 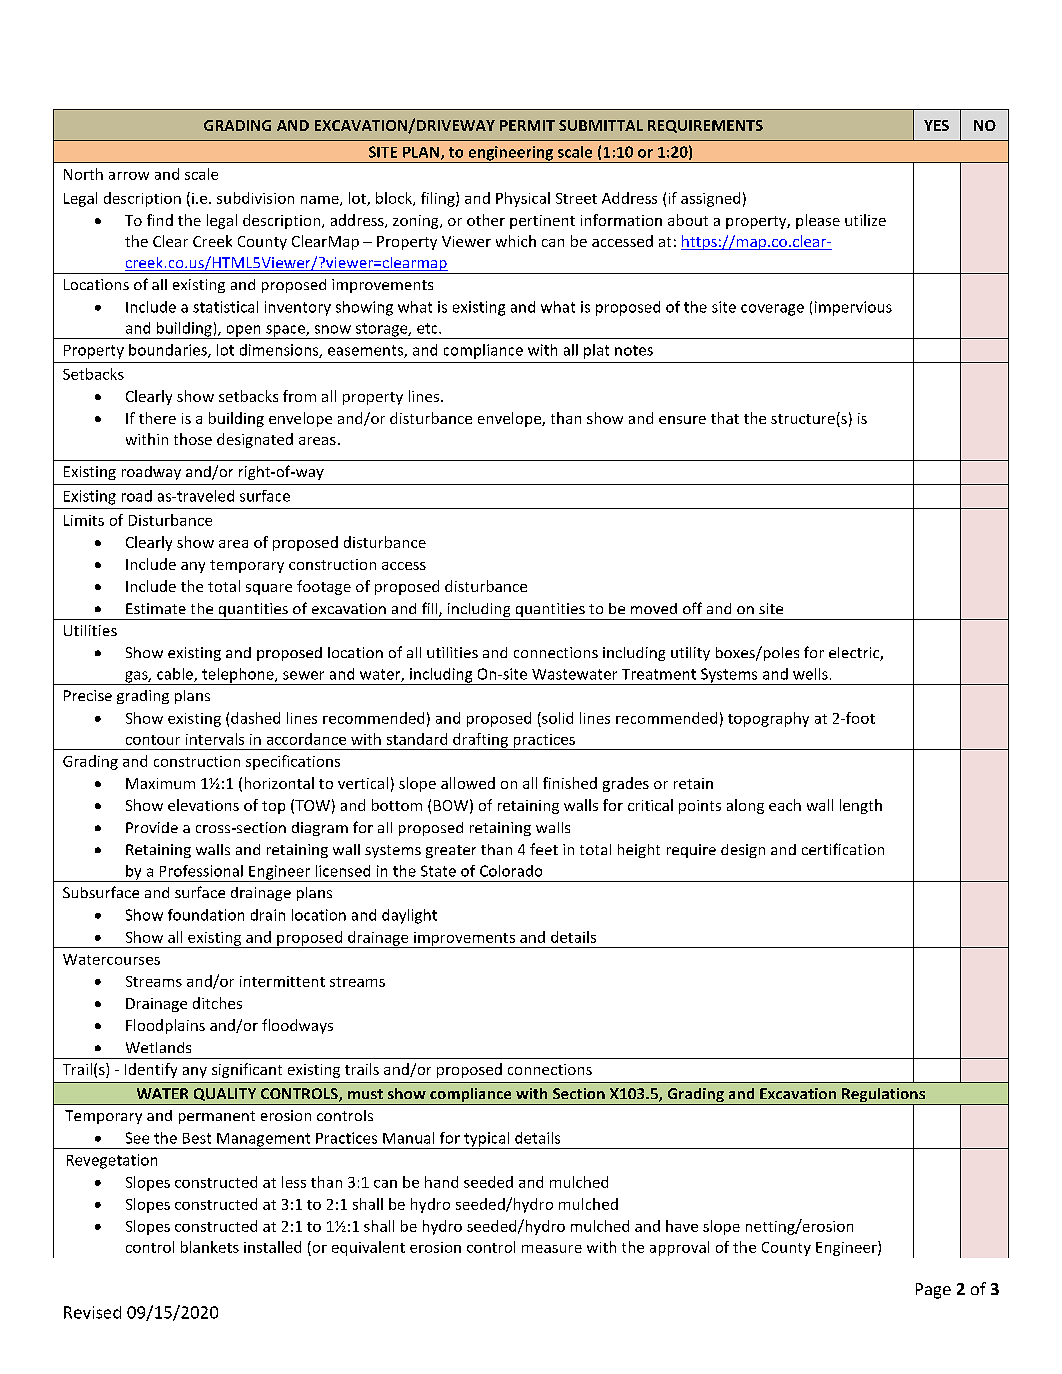 What do you see at coordinates (215, 739) in the image?
I see `intervals` at bounding box center [215, 739].
